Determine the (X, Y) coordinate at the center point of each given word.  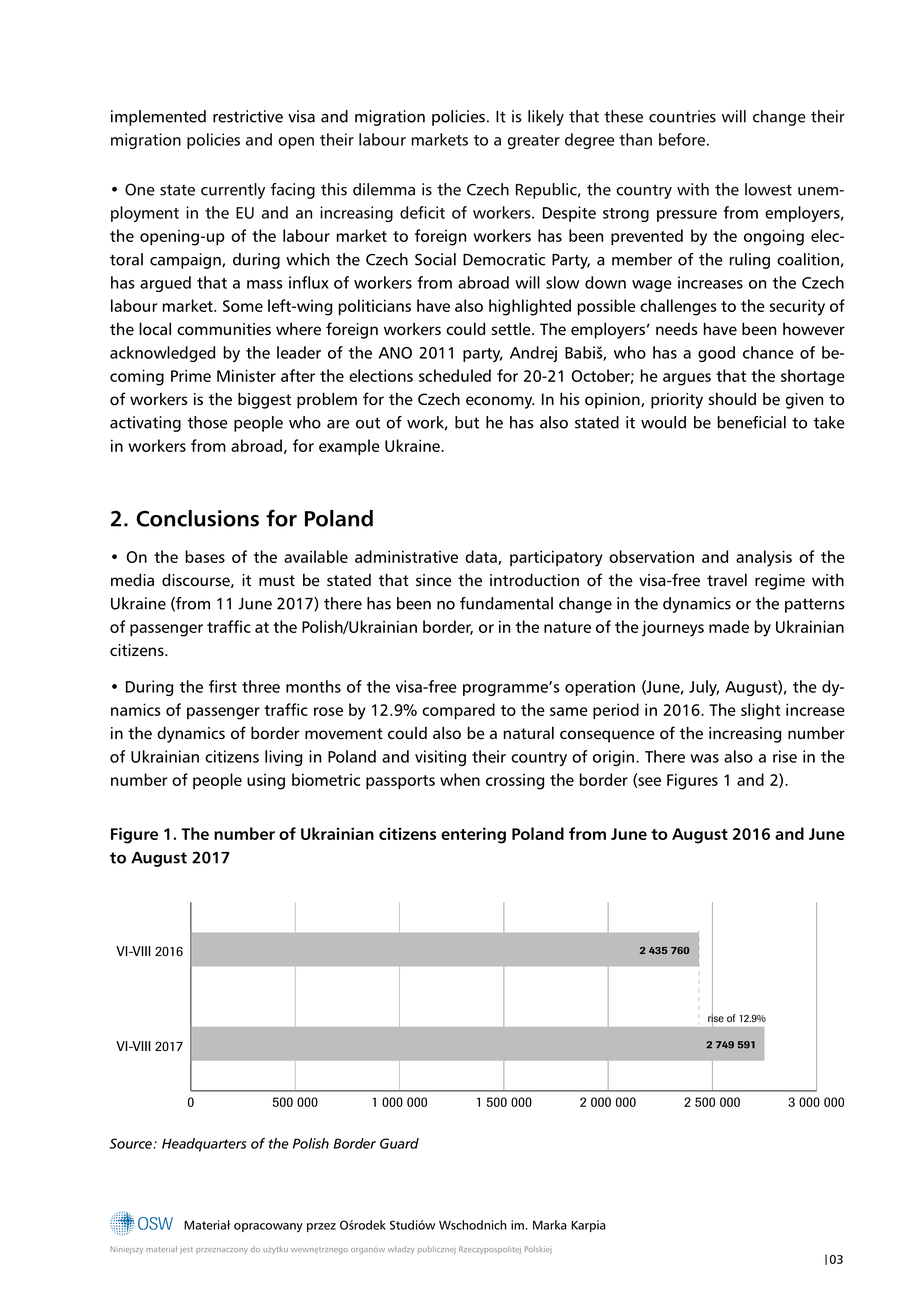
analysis (764, 558)
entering (473, 835)
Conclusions (197, 518)
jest (186, 1250)
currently (233, 191)
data (482, 557)
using (266, 782)
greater (534, 142)
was (704, 758)
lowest (768, 189)
